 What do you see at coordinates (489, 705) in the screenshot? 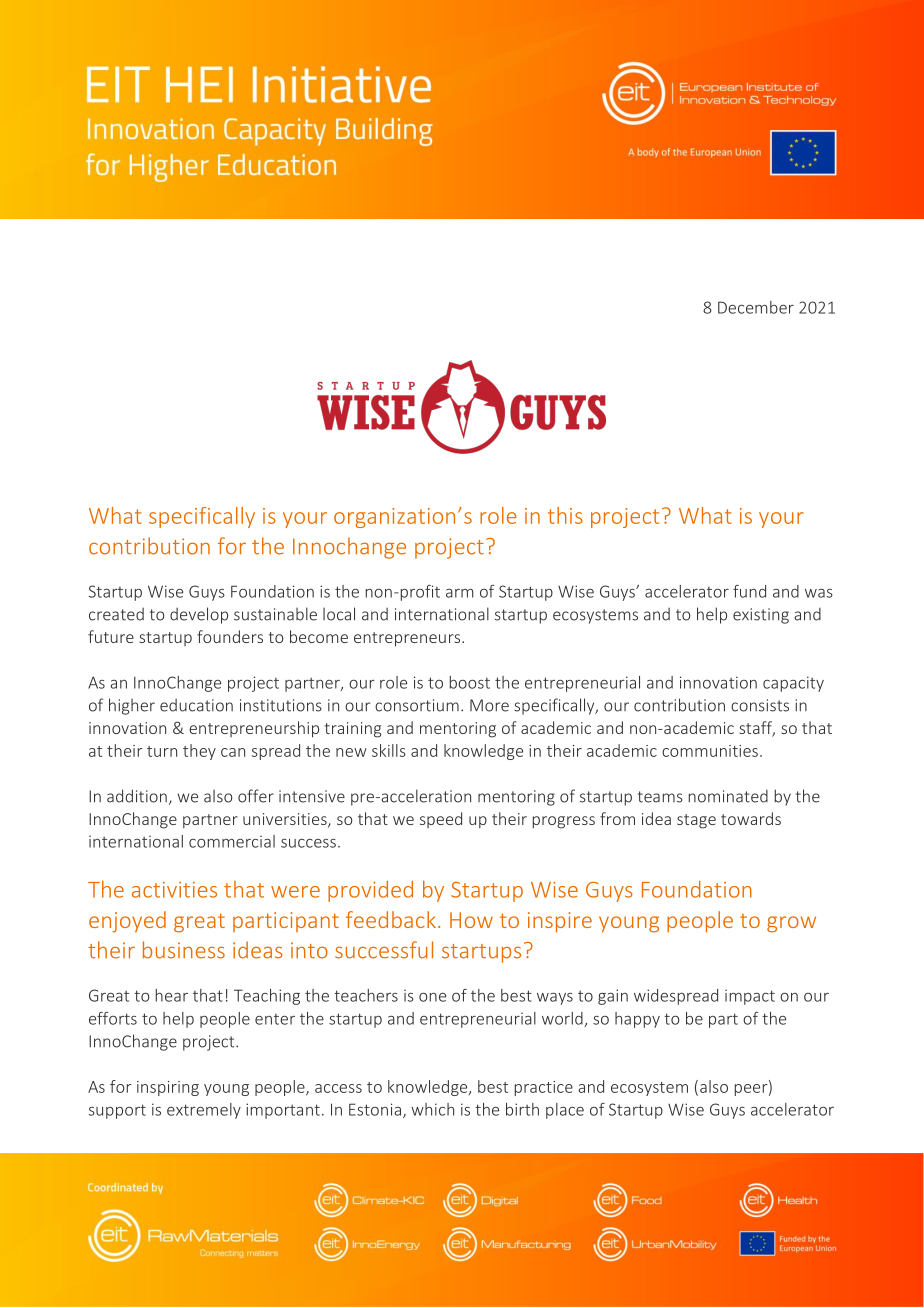
I see `More` at bounding box center [489, 705].
